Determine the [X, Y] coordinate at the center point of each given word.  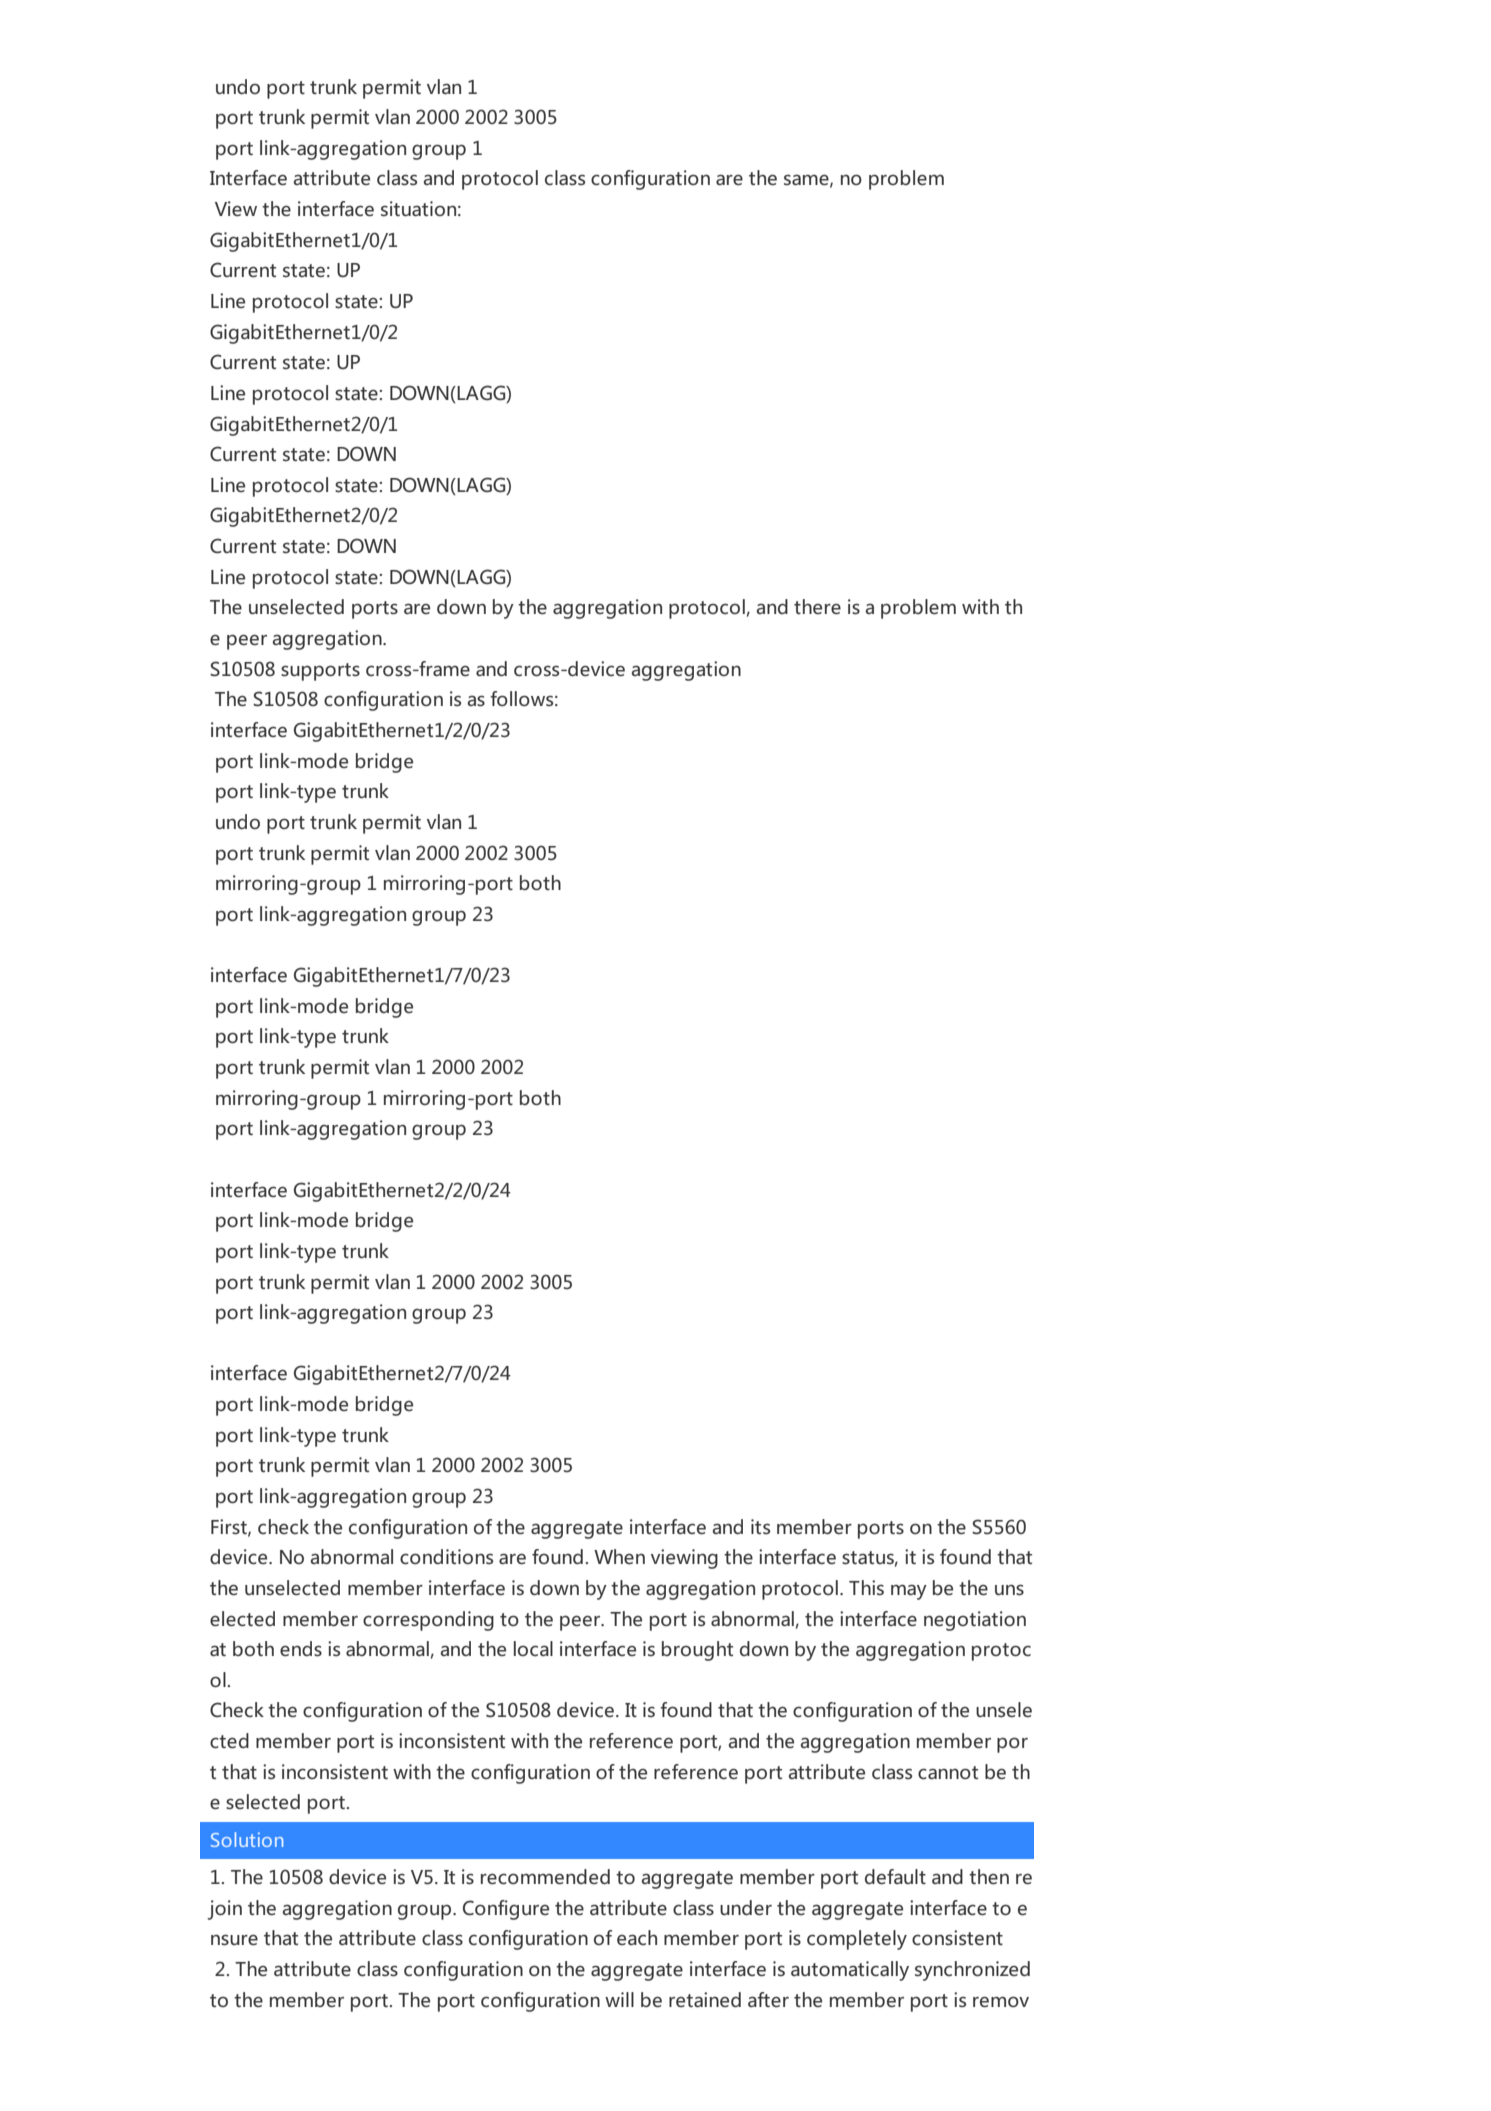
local [533, 1648]
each [637, 1937]
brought [697, 1651]
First [230, 1527]
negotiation [975, 1621]
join [224, 1910]
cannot [948, 1773]
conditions [446, 1557]
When [619, 1557]
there [817, 607]
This [866, 1588]
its [760, 1526]
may [909, 1592]
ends [301, 1649]
